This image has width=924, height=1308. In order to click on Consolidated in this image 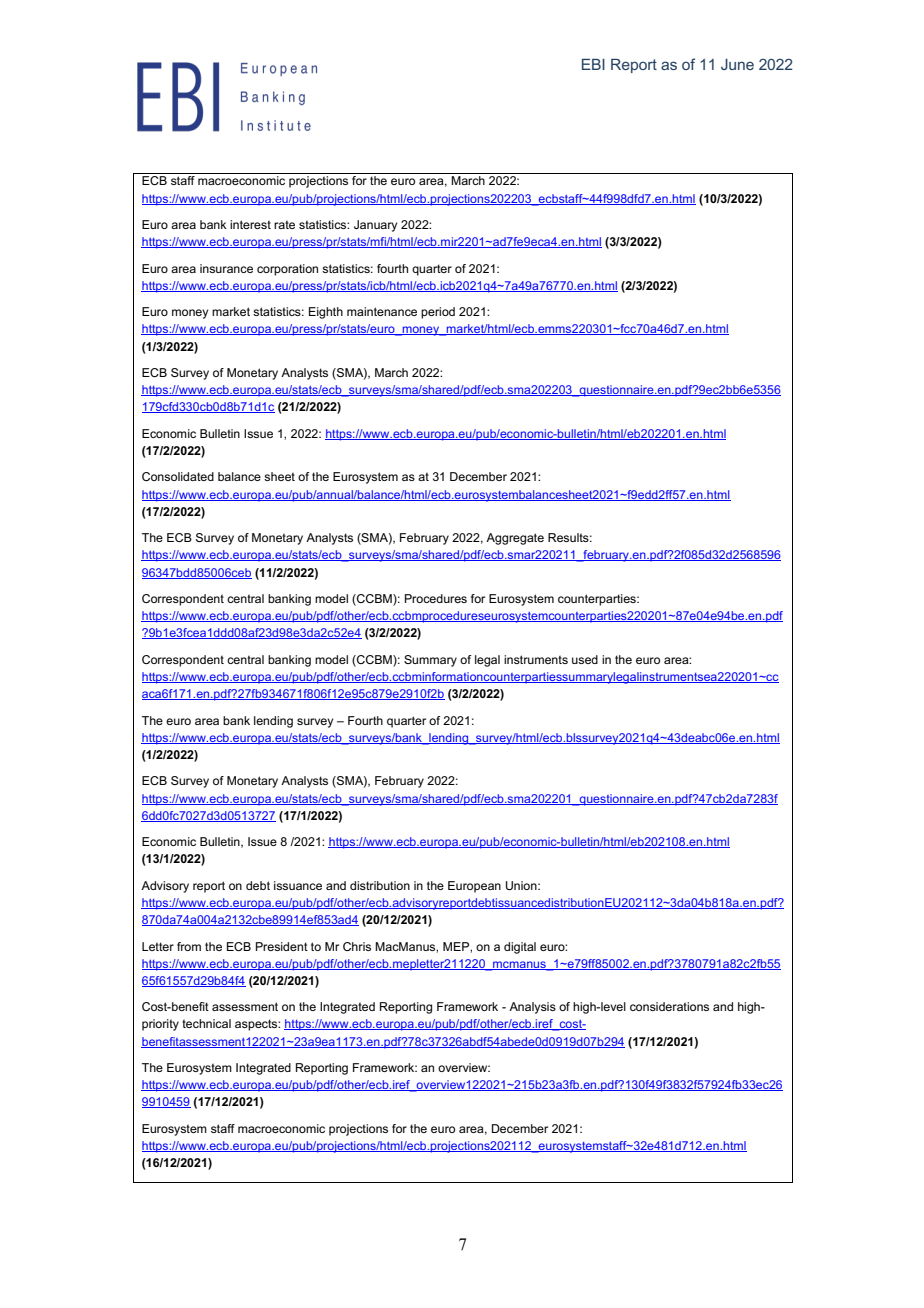, I will do `click(178, 476)`.
